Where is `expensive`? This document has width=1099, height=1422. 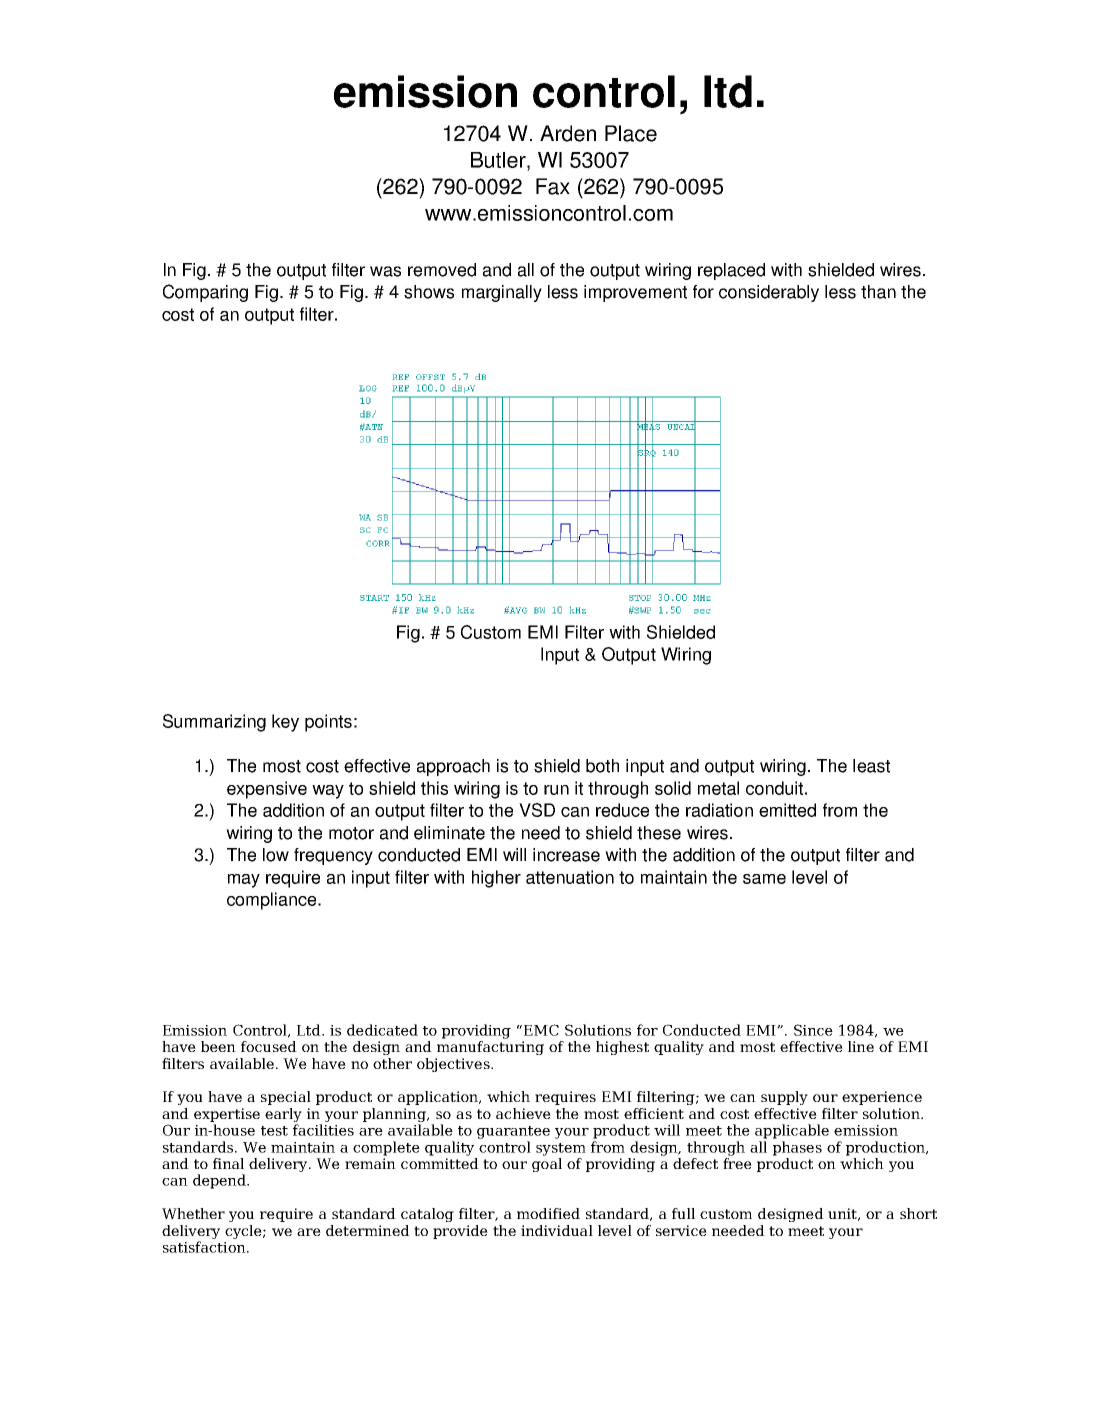
expensive is located at coordinates (267, 790).
